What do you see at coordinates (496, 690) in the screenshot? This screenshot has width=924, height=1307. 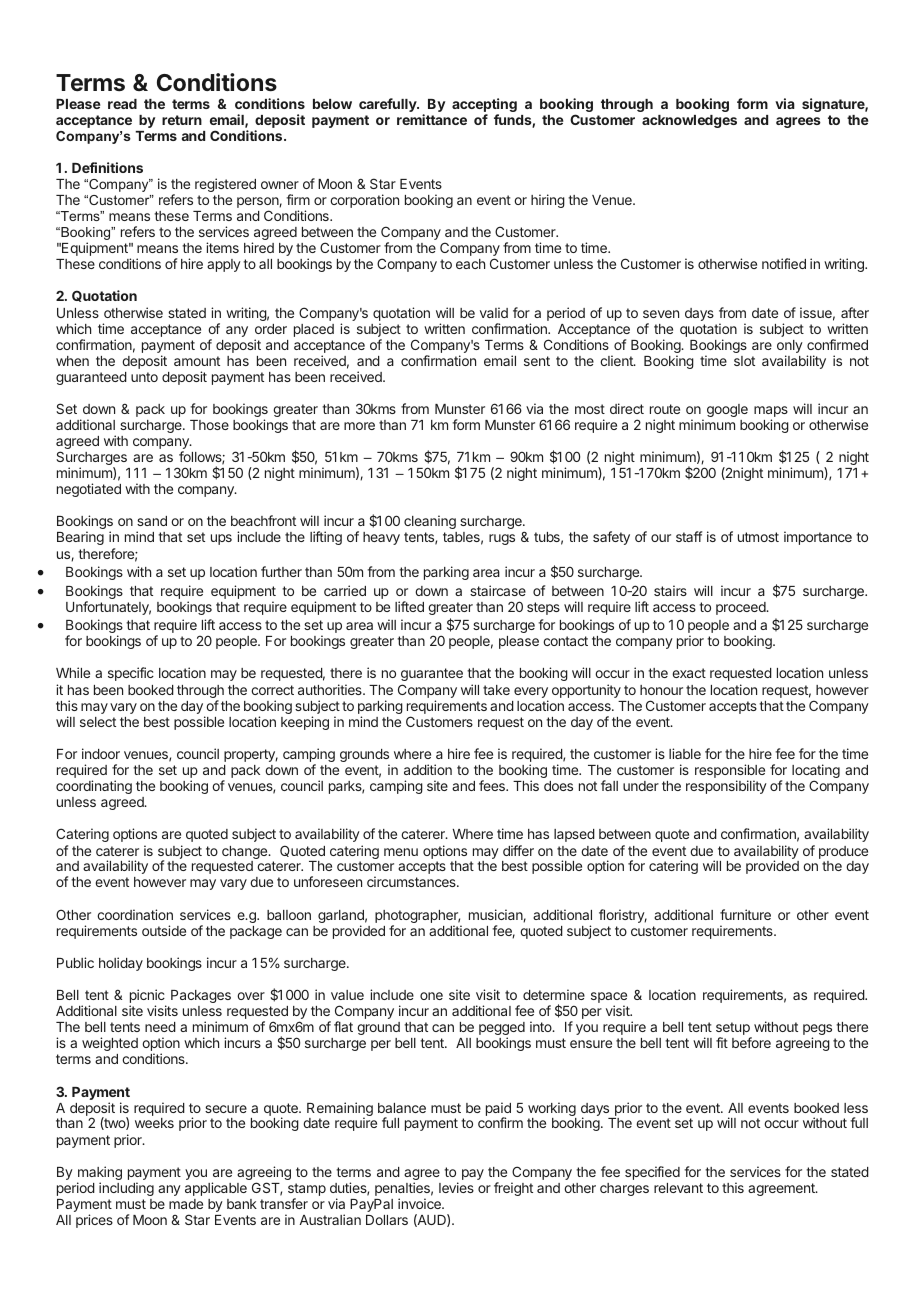 I see `take` at bounding box center [496, 690].
